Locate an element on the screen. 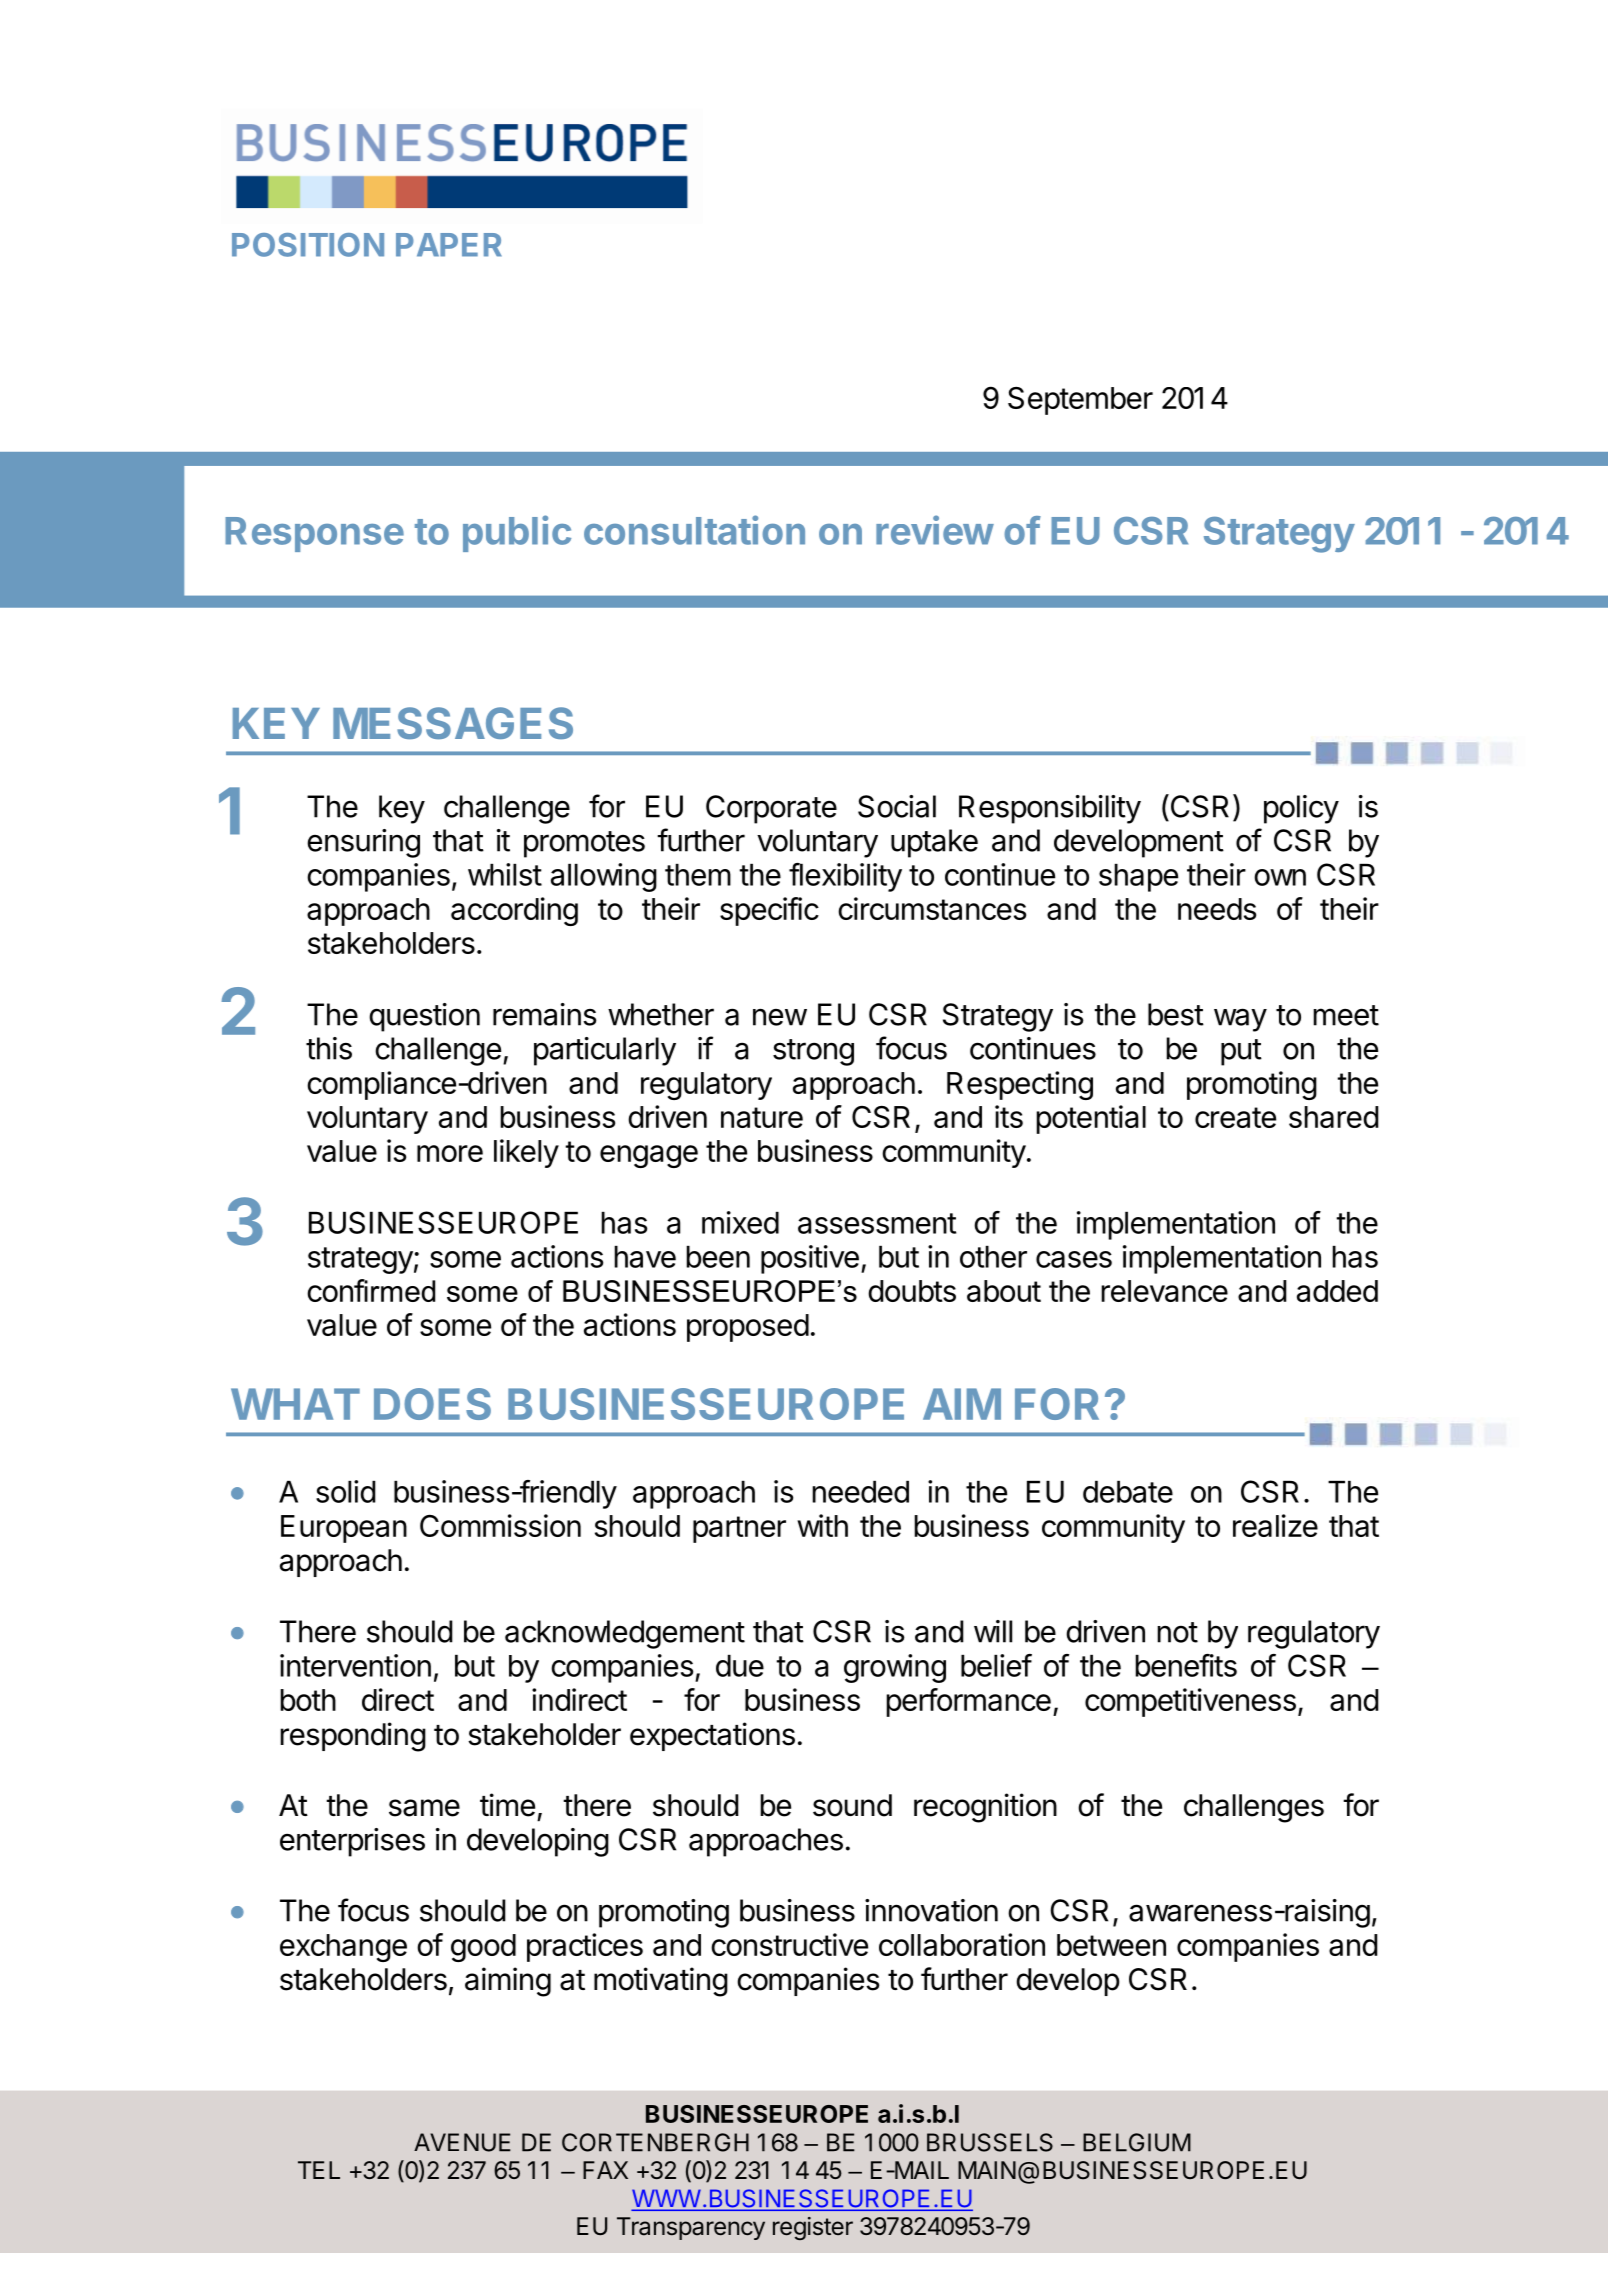 The image size is (1608, 2274). MESSAGES is located at coordinates (453, 723).
